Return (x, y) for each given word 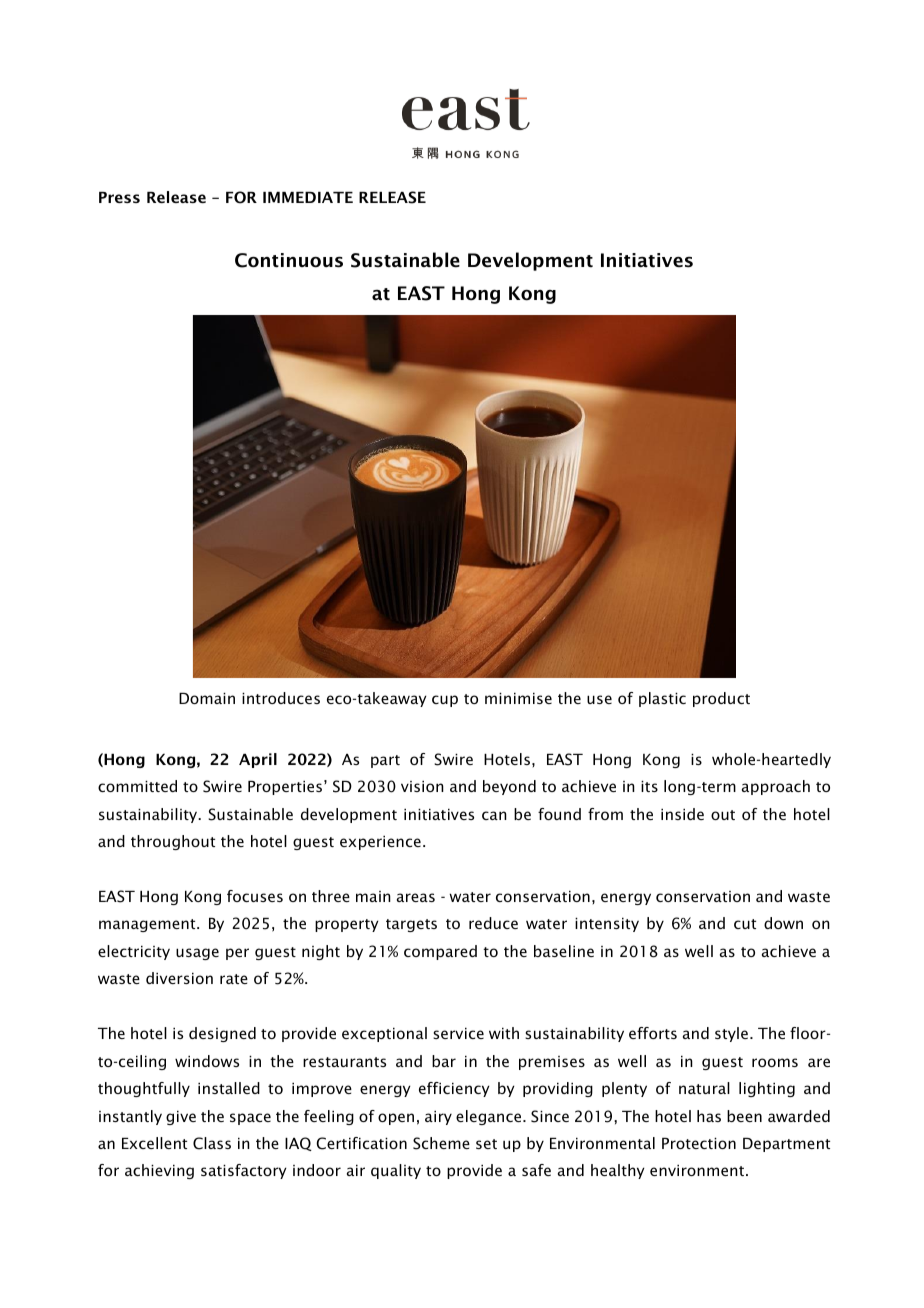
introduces (281, 698)
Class (212, 1143)
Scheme (441, 1143)
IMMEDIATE (308, 197)
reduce (493, 923)
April (258, 760)
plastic (662, 699)
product (721, 699)
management (148, 925)
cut (745, 924)
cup (445, 701)
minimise (518, 698)
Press (119, 197)
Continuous (289, 260)
